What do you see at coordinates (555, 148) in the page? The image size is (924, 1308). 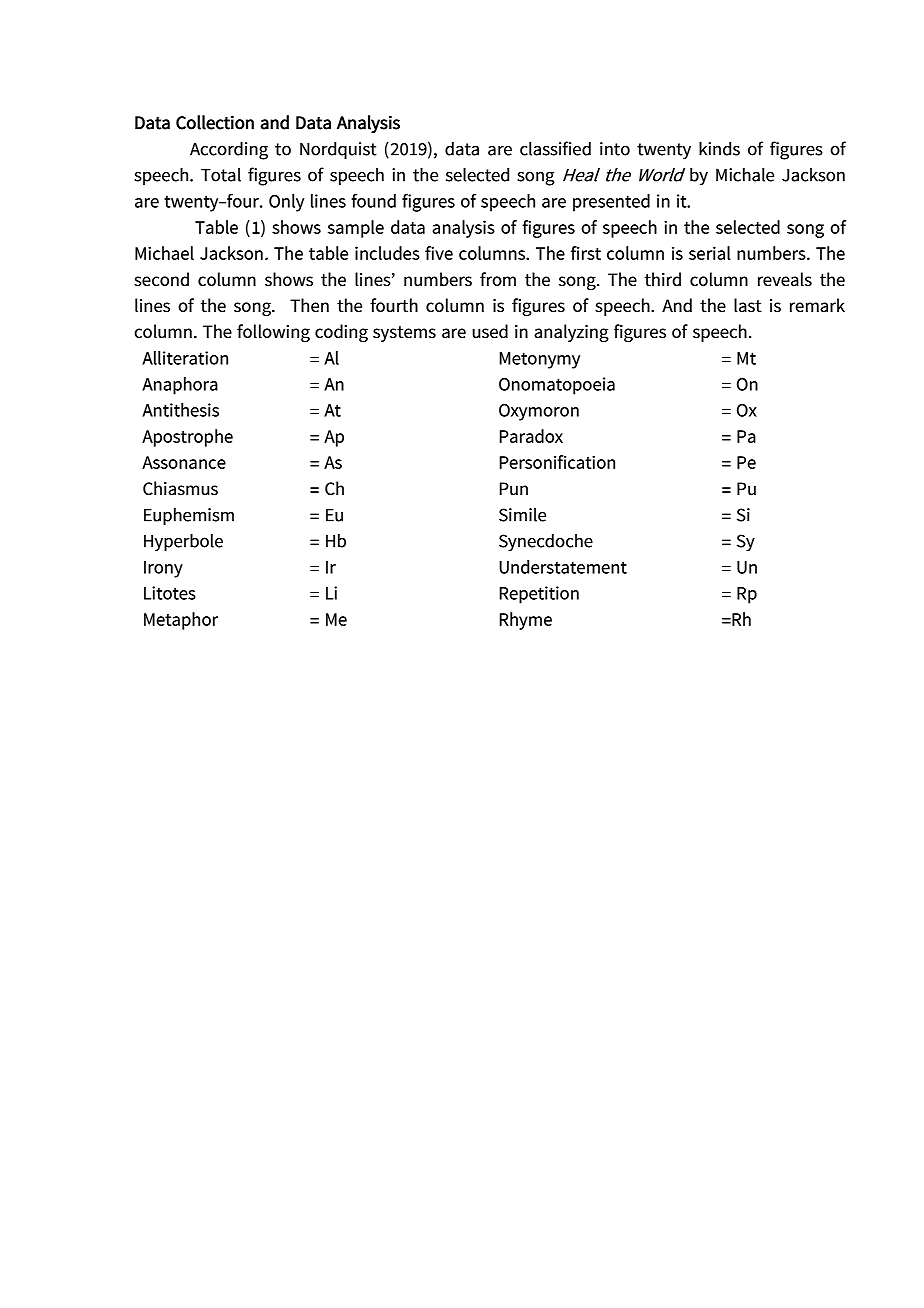 I see `classified` at bounding box center [555, 148].
